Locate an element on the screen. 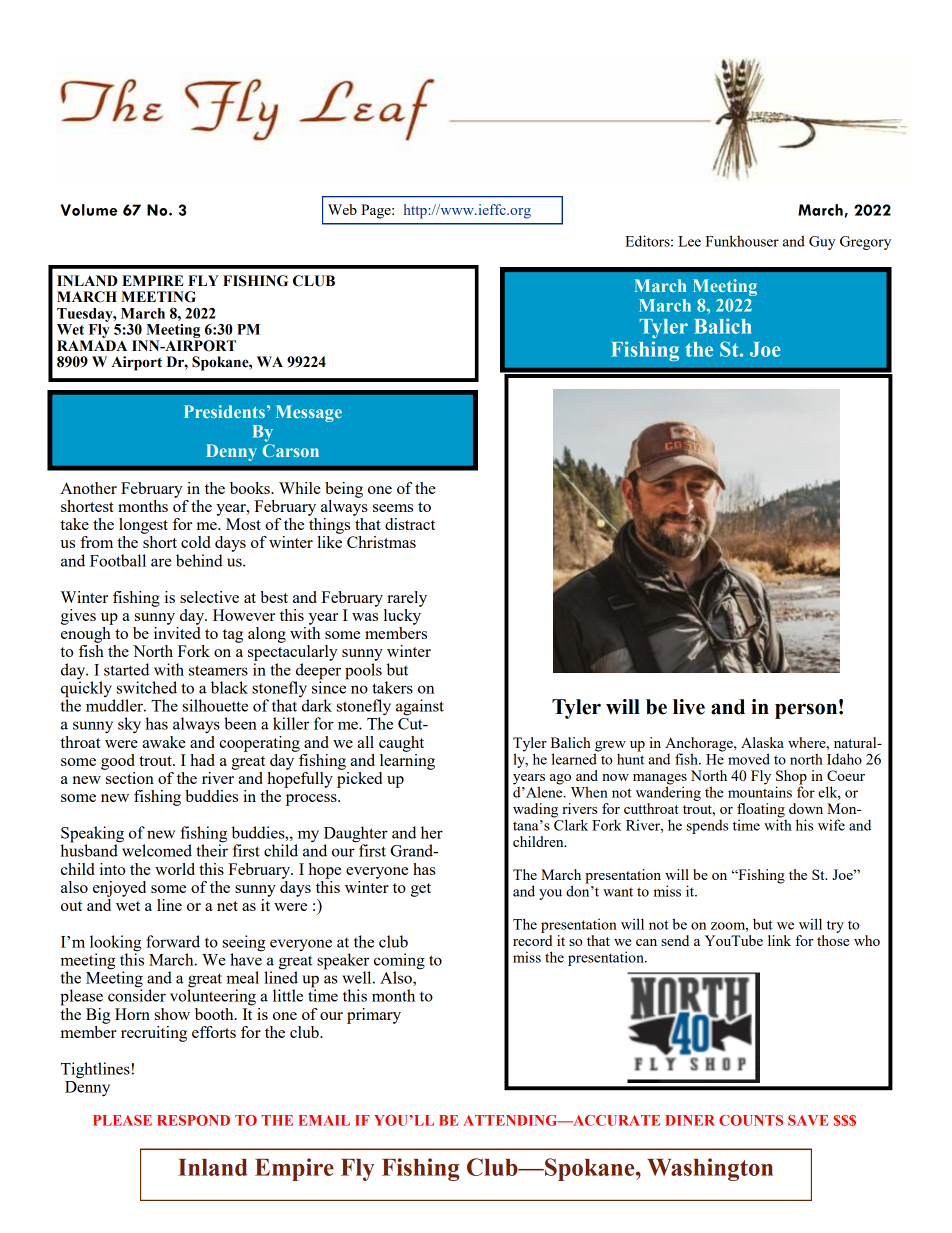  COUNTS is located at coordinates (751, 1120).
